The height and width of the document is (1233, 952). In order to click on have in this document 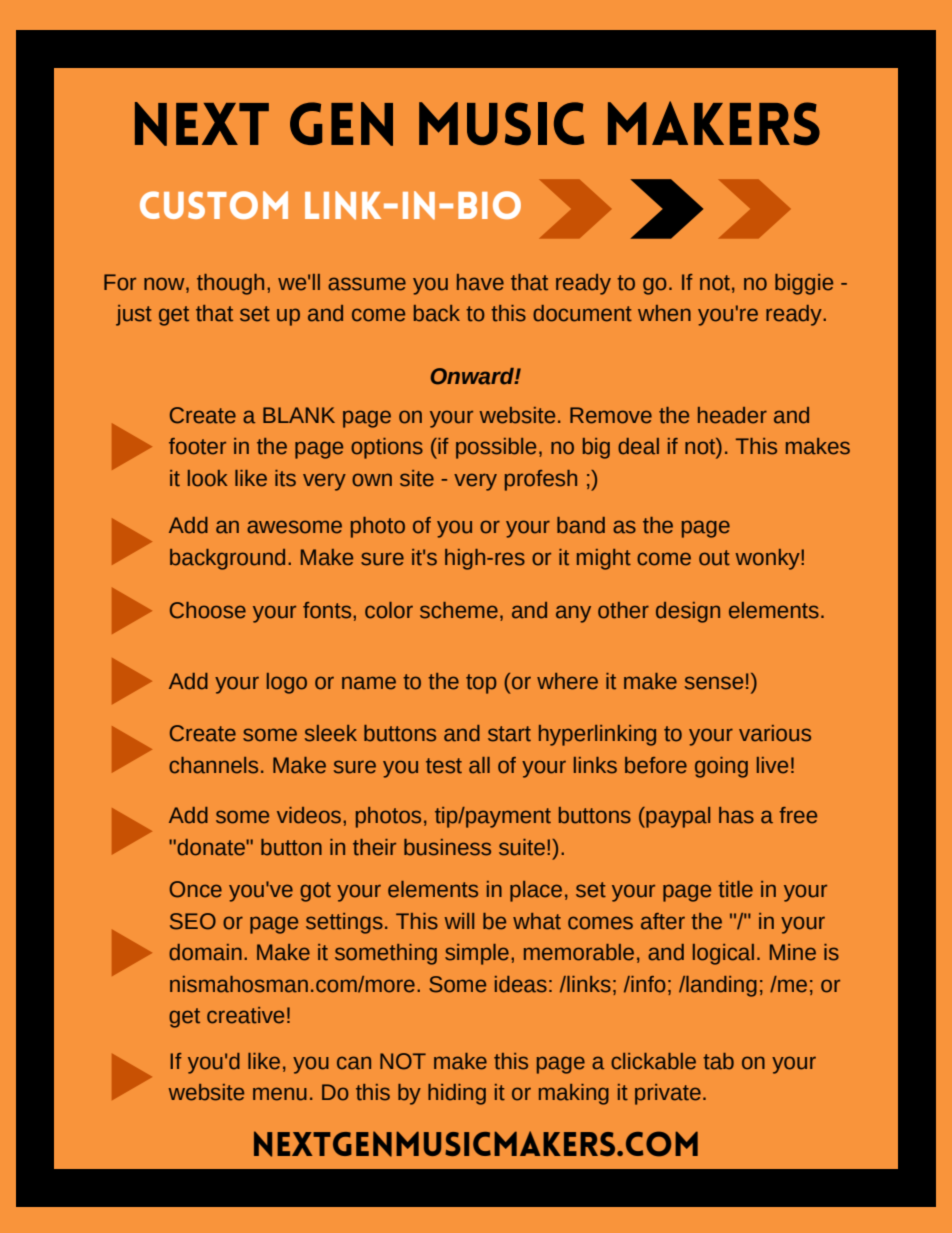, I will do `click(480, 282)`.
